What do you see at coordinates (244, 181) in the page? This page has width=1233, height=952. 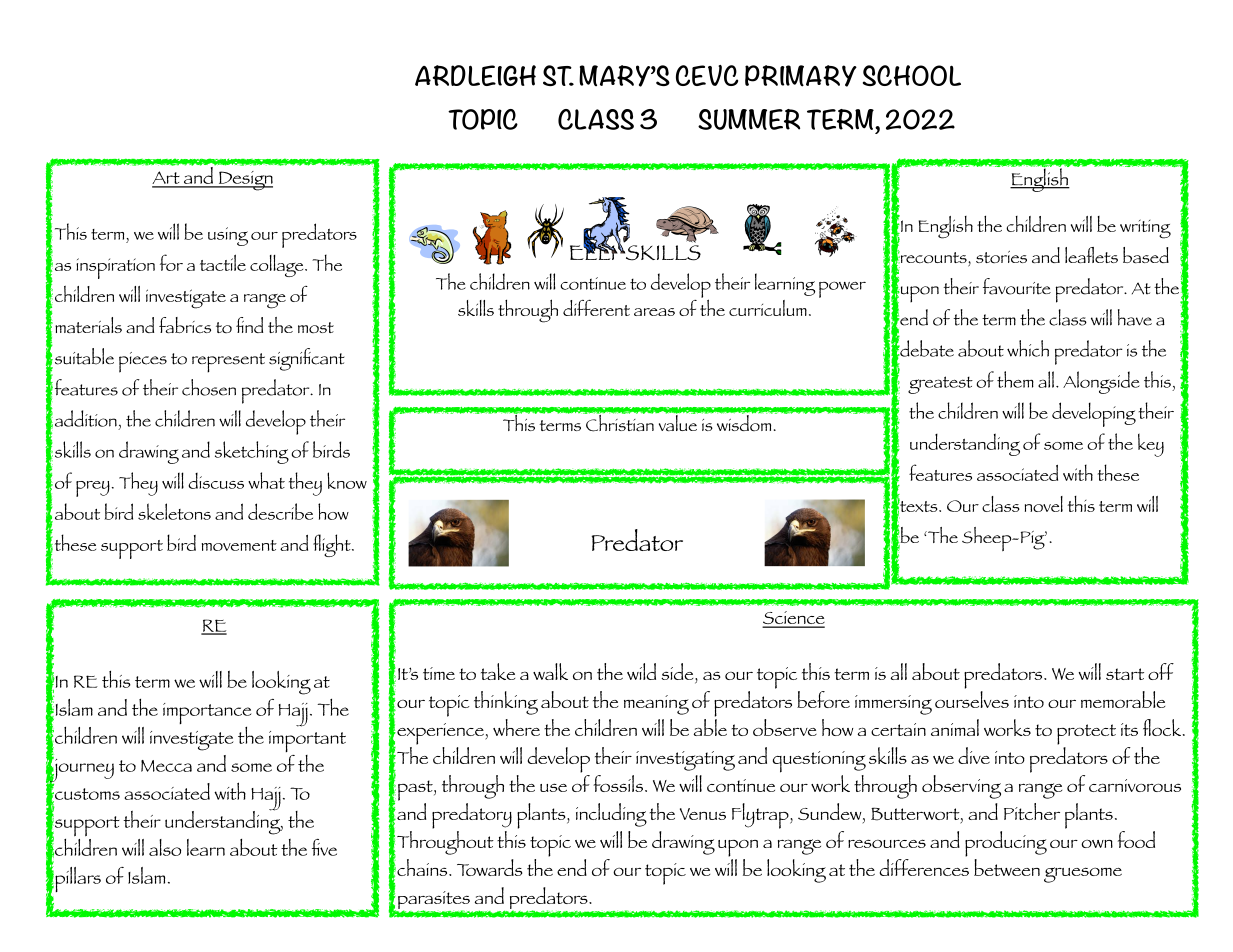 I see `Design` at bounding box center [244, 181].
